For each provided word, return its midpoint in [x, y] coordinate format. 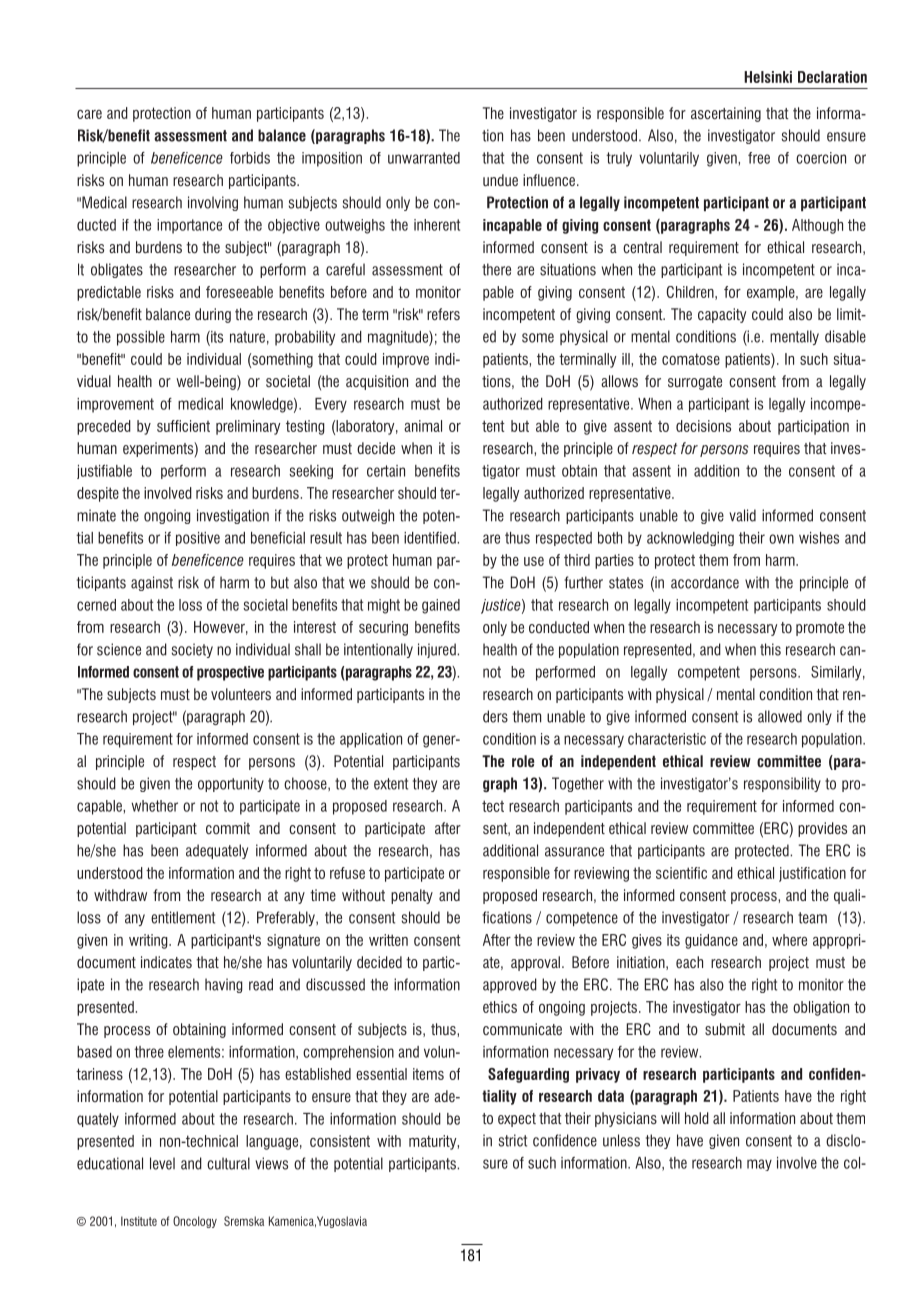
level [162, 1163]
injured [438, 650]
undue [500, 180]
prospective [230, 673]
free [759, 158]
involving [213, 203]
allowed [780, 716]
